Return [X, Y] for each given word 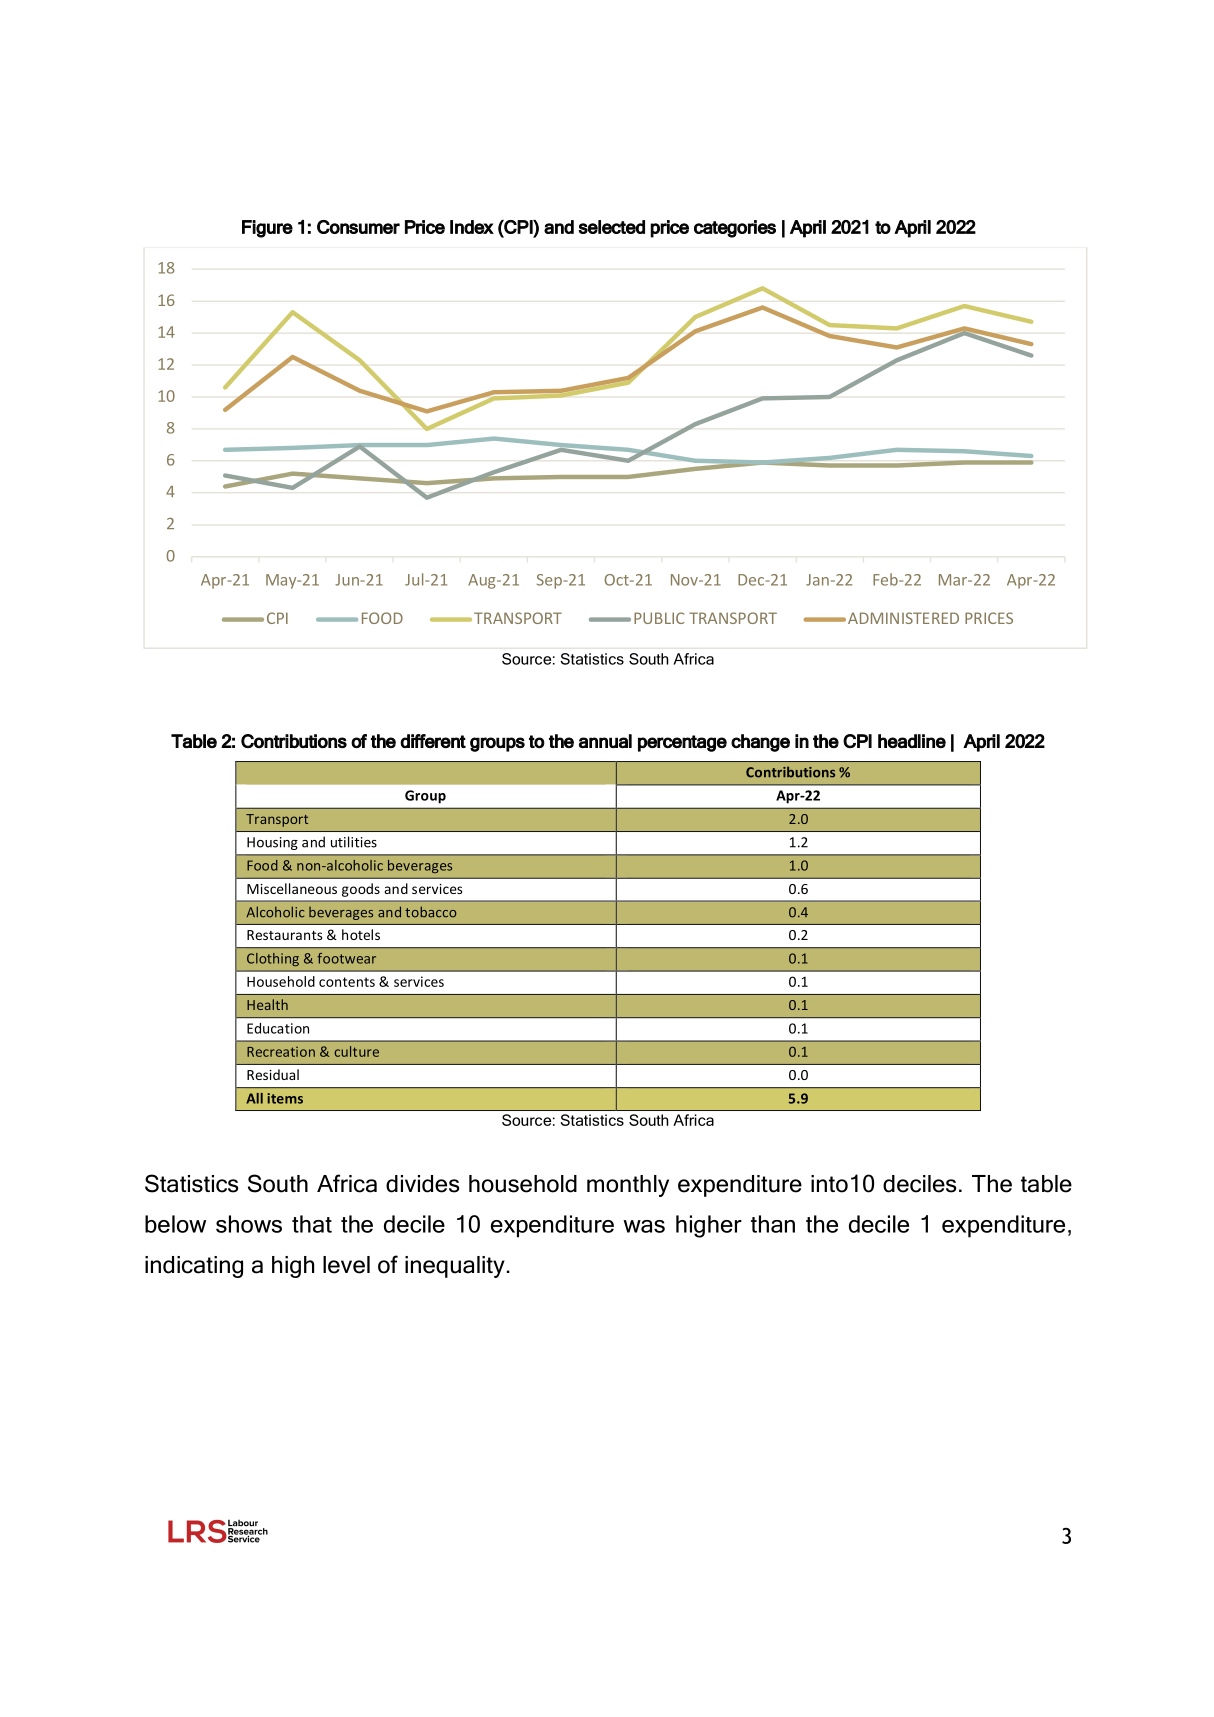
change [760, 743]
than [773, 1224]
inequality [455, 1267]
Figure [267, 229]
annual [605, 741]
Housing [272, 843]
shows [249, 1224]
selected [611, 227]
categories [735, 229]
